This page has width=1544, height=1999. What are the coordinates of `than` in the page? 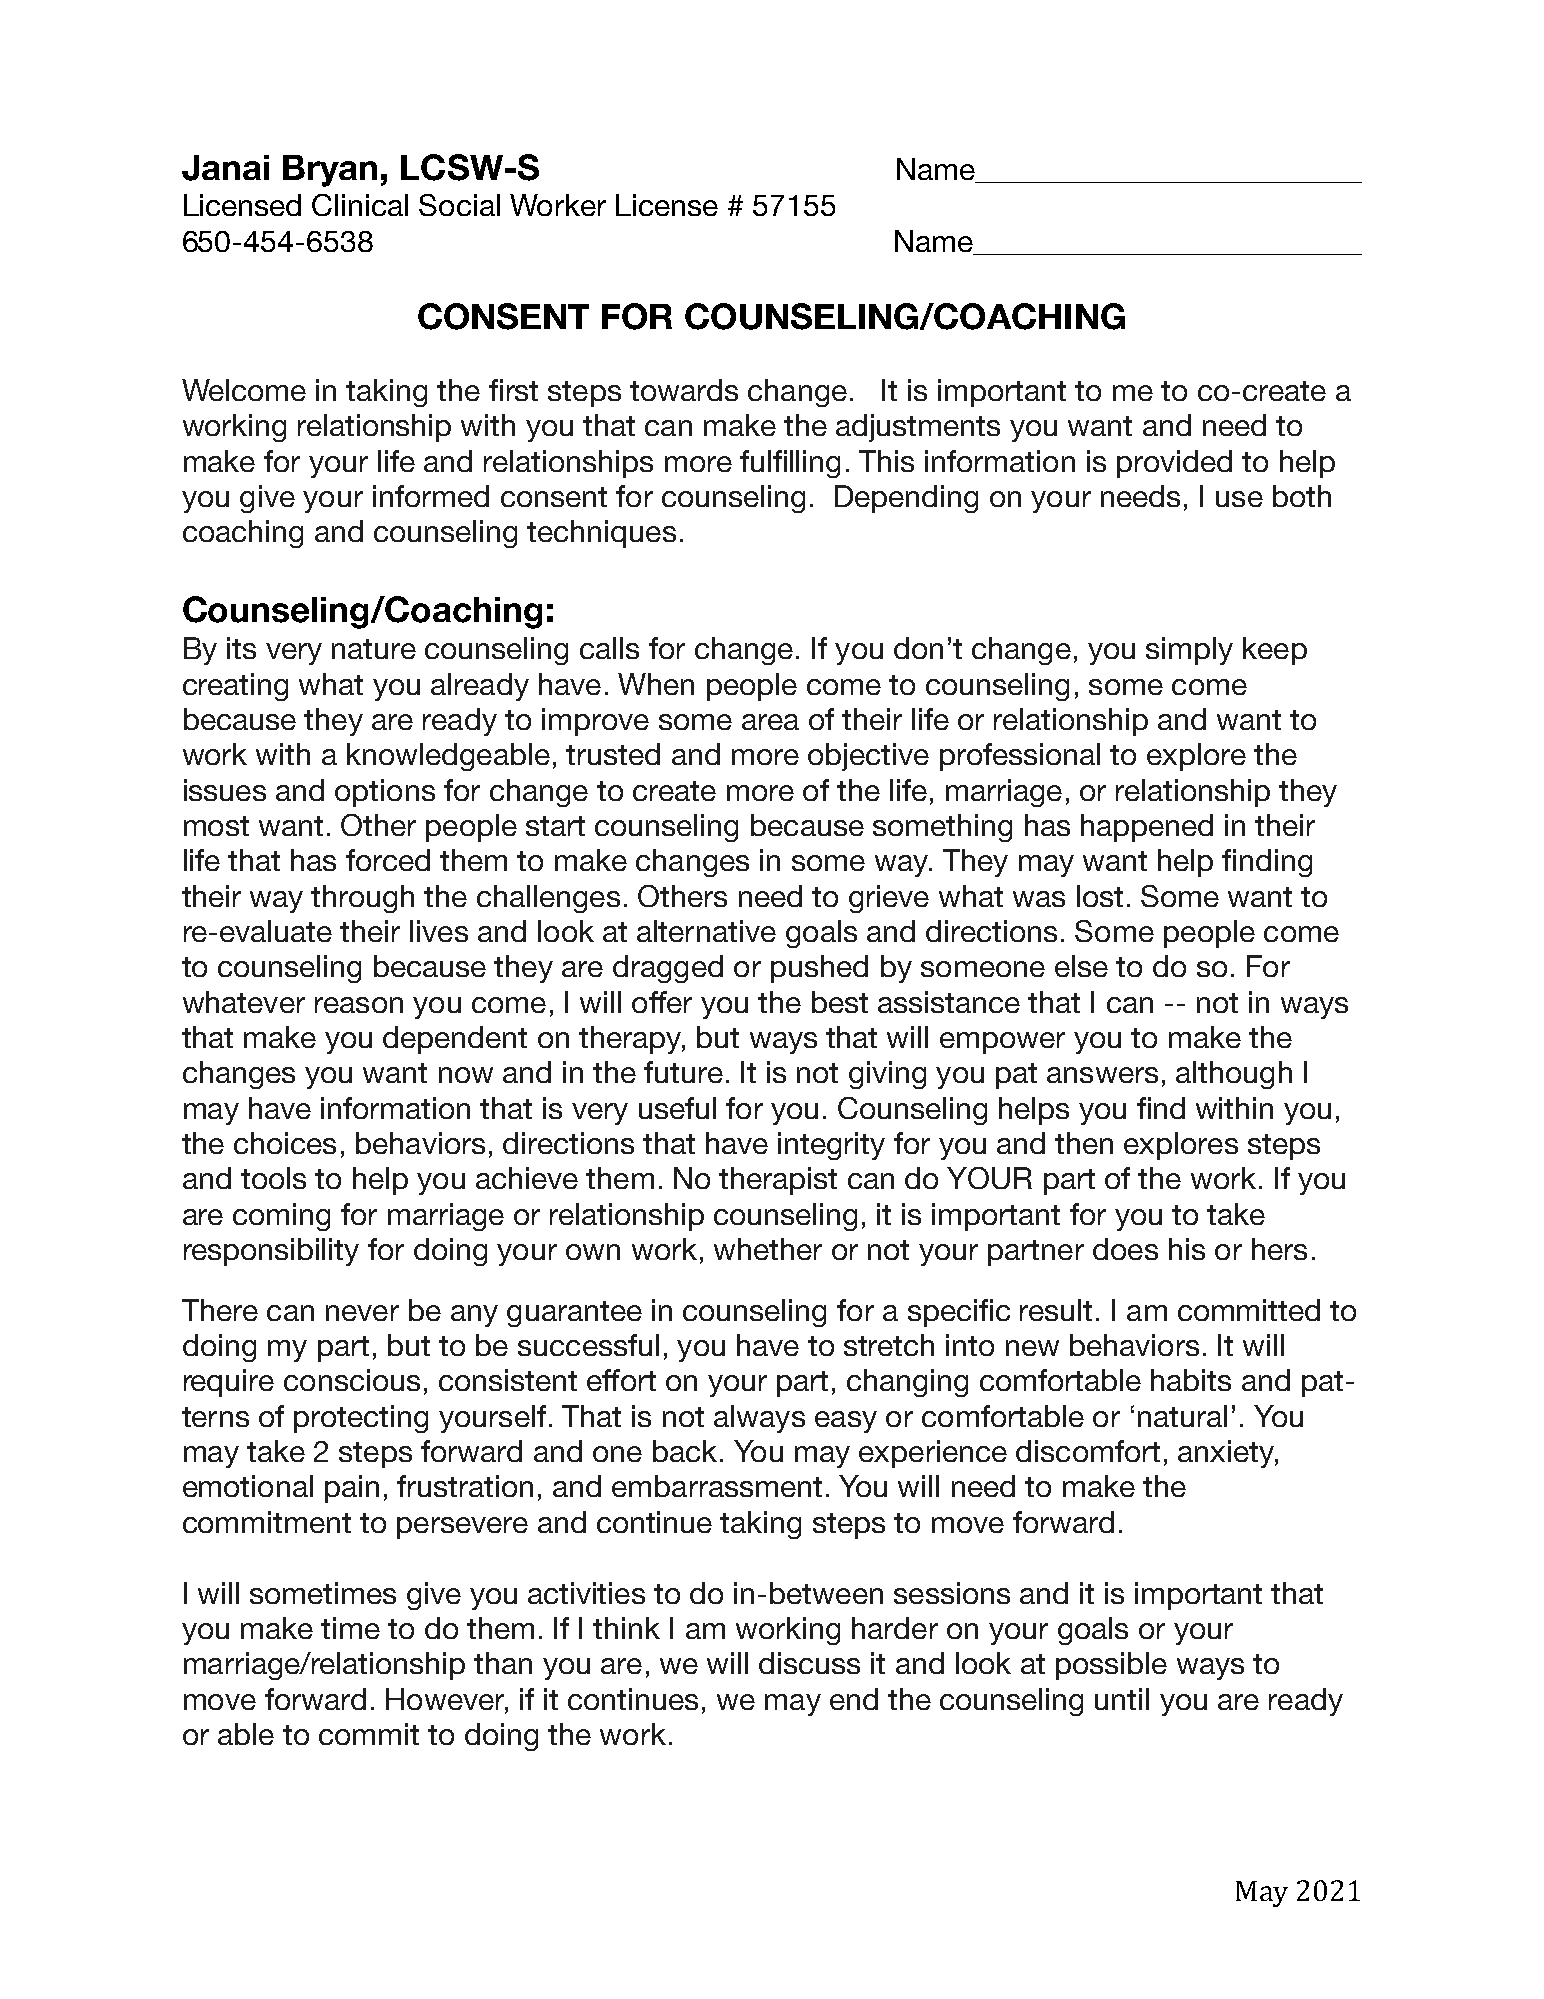 It's located at (503, 1663).
